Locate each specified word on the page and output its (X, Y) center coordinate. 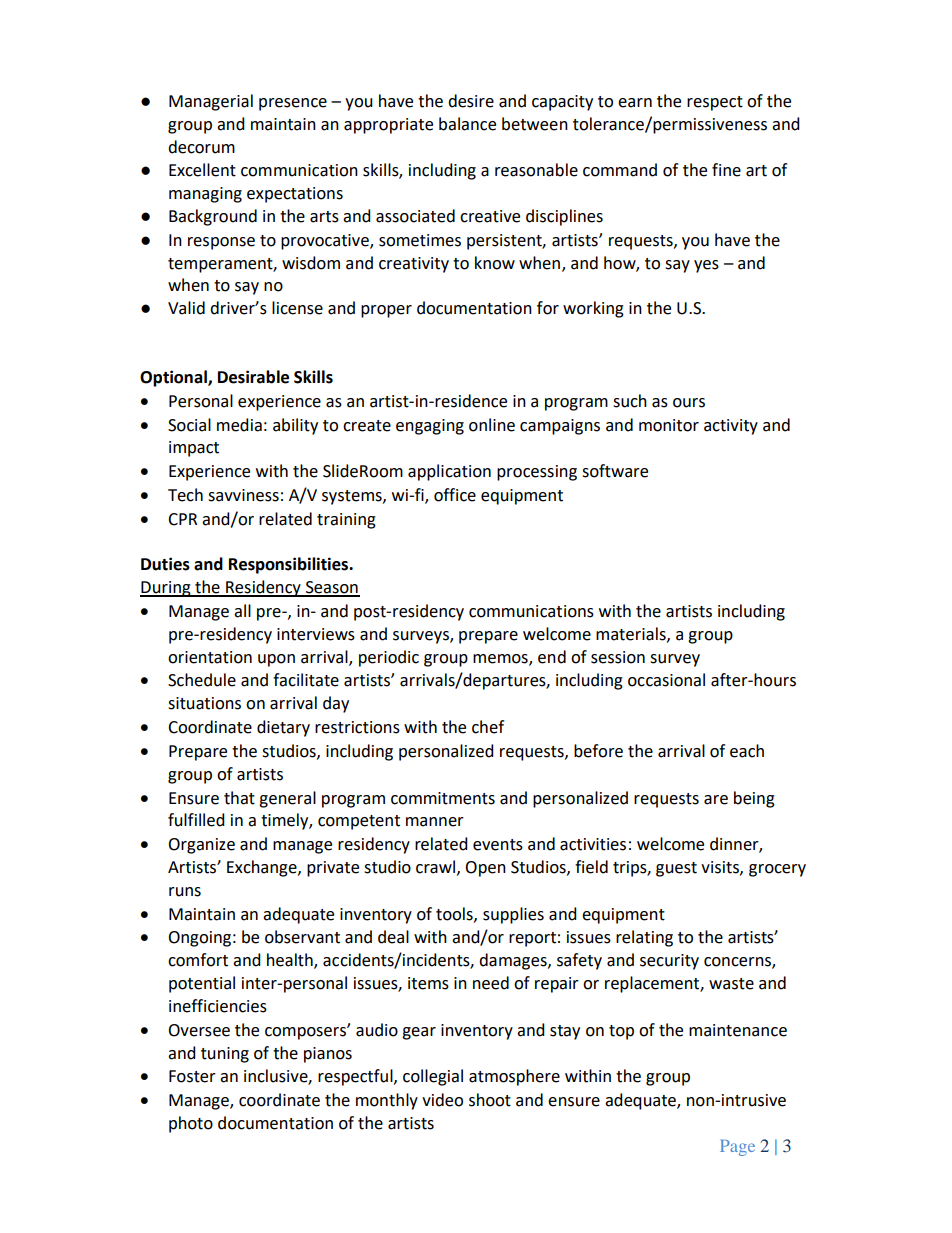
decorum (201, 147)
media (239, 425)
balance (467, 124)
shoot (490, 1100)
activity (731, 427)
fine (726, 170)
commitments (443, 798)
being (754, 799)
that (239, 798)
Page (737, 1148)
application (449, 472)
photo (191, 1124)
